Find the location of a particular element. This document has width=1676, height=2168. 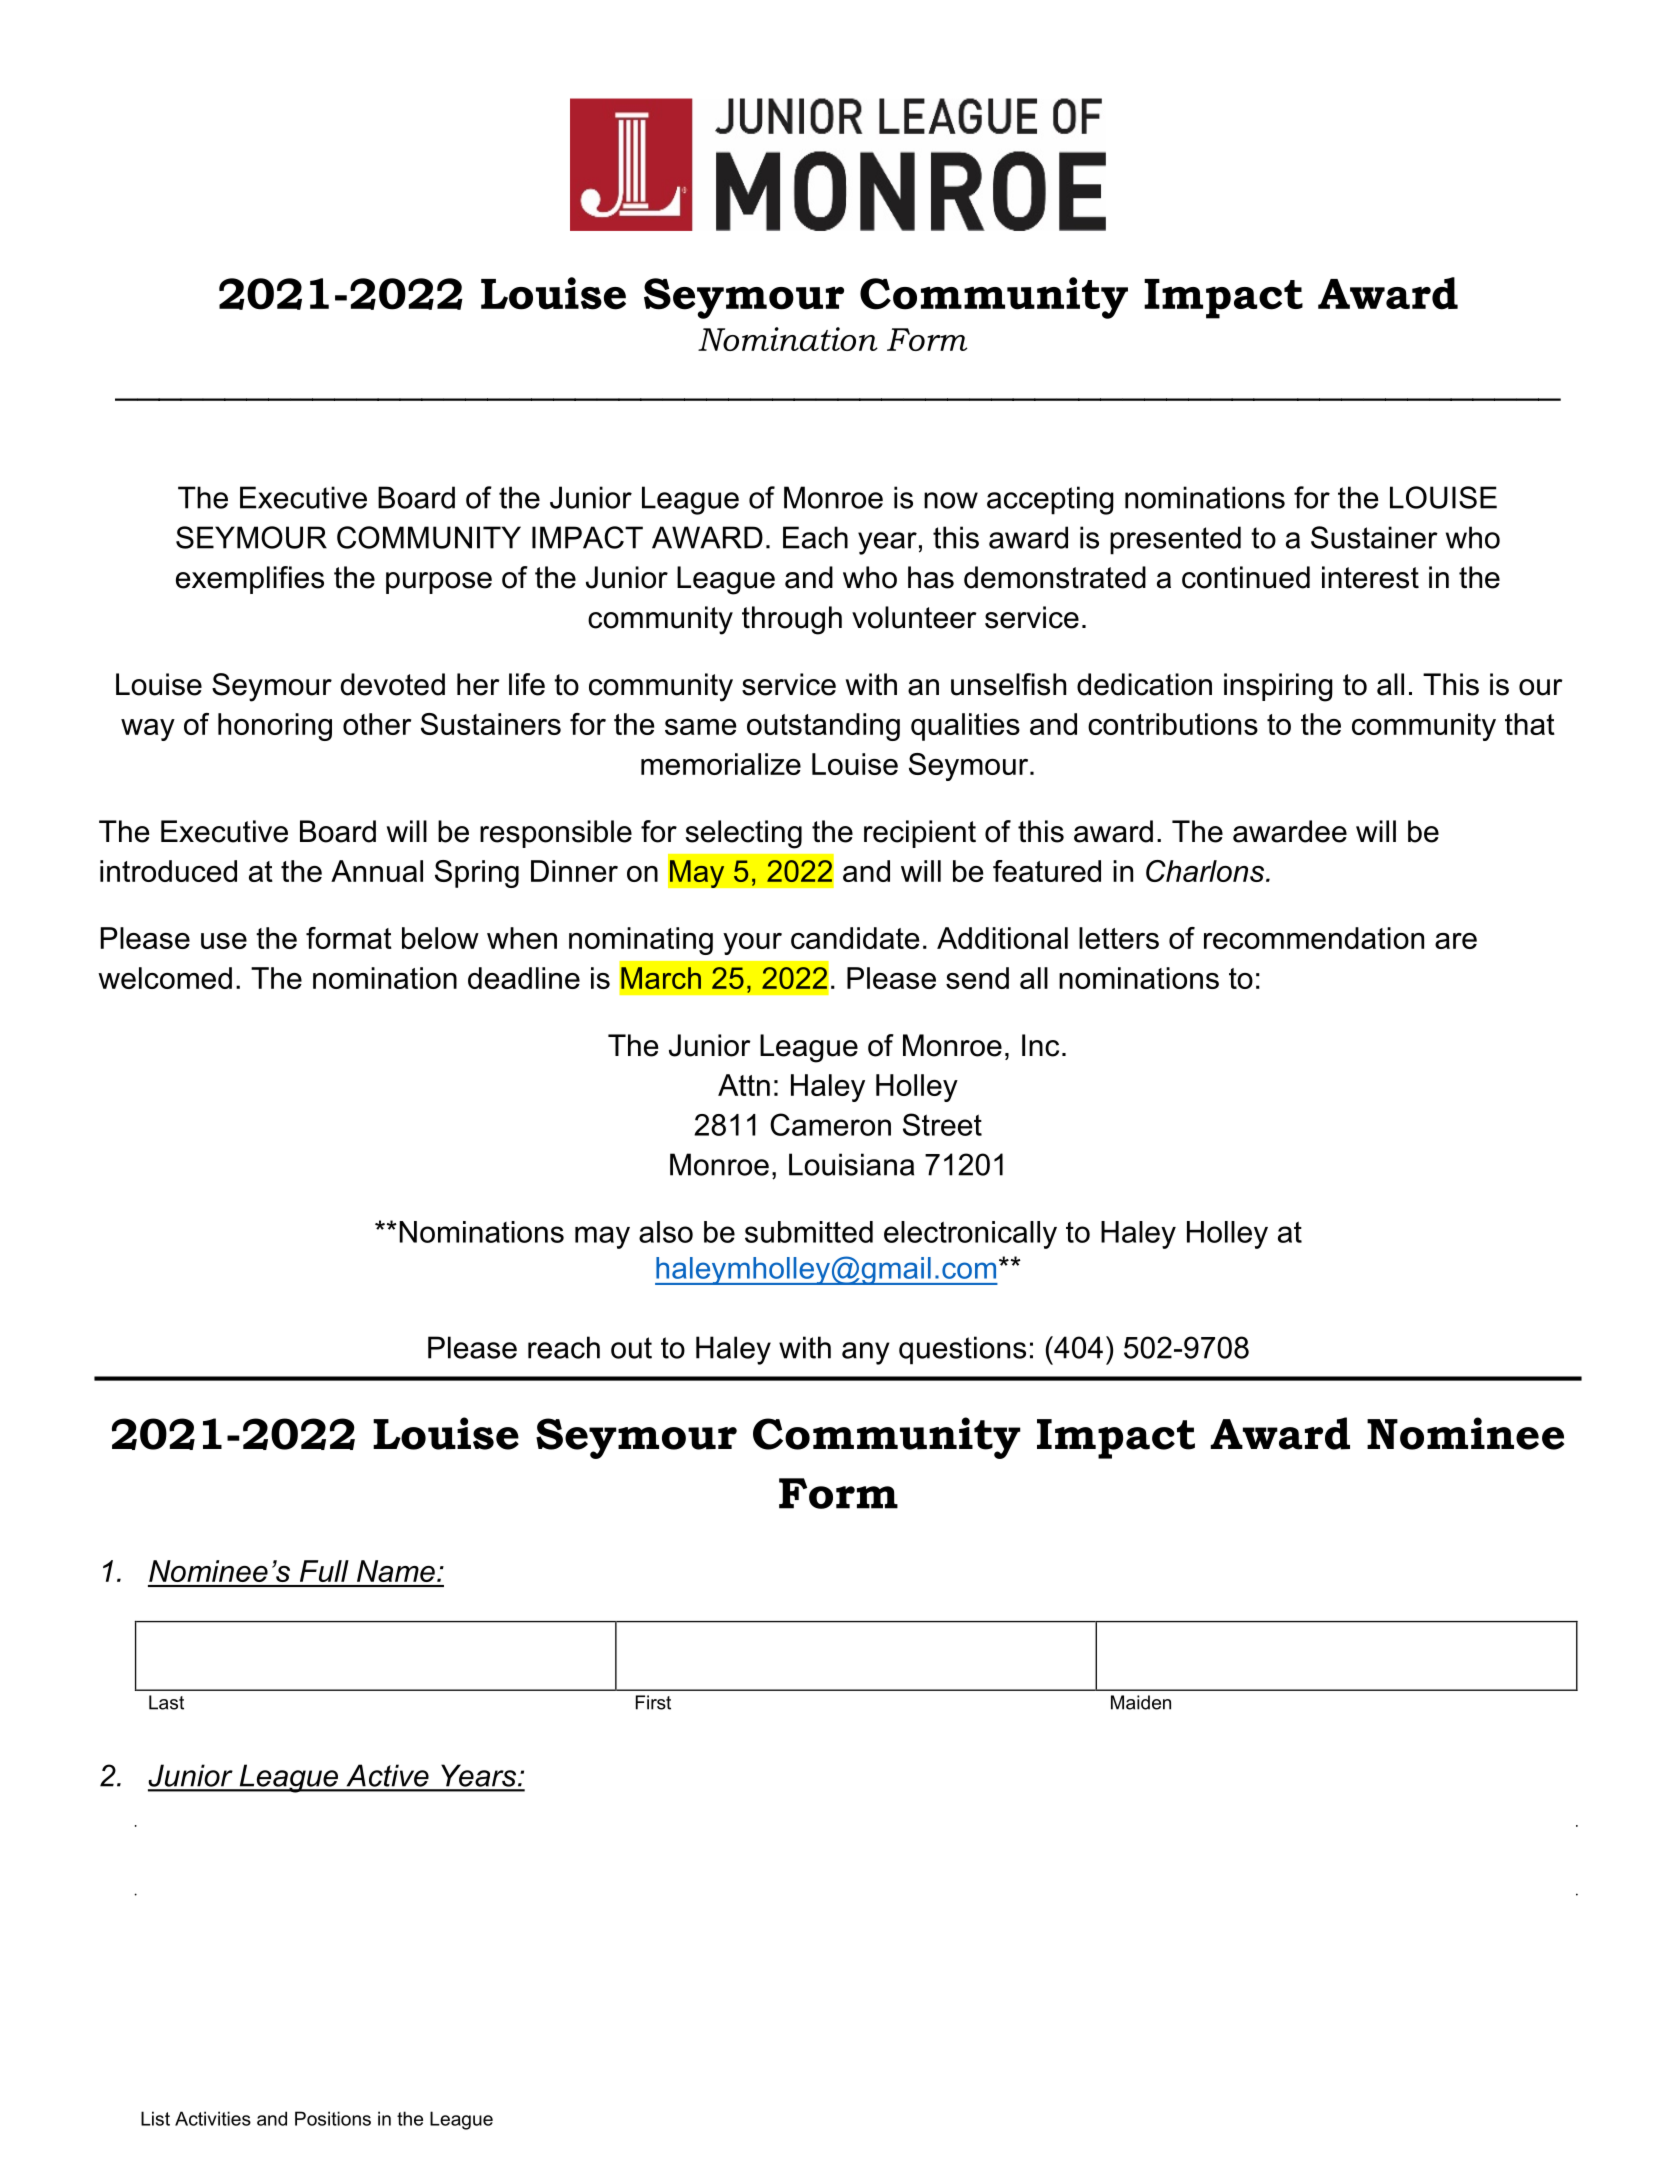

welcomed is located at coordinates (165, 978).
